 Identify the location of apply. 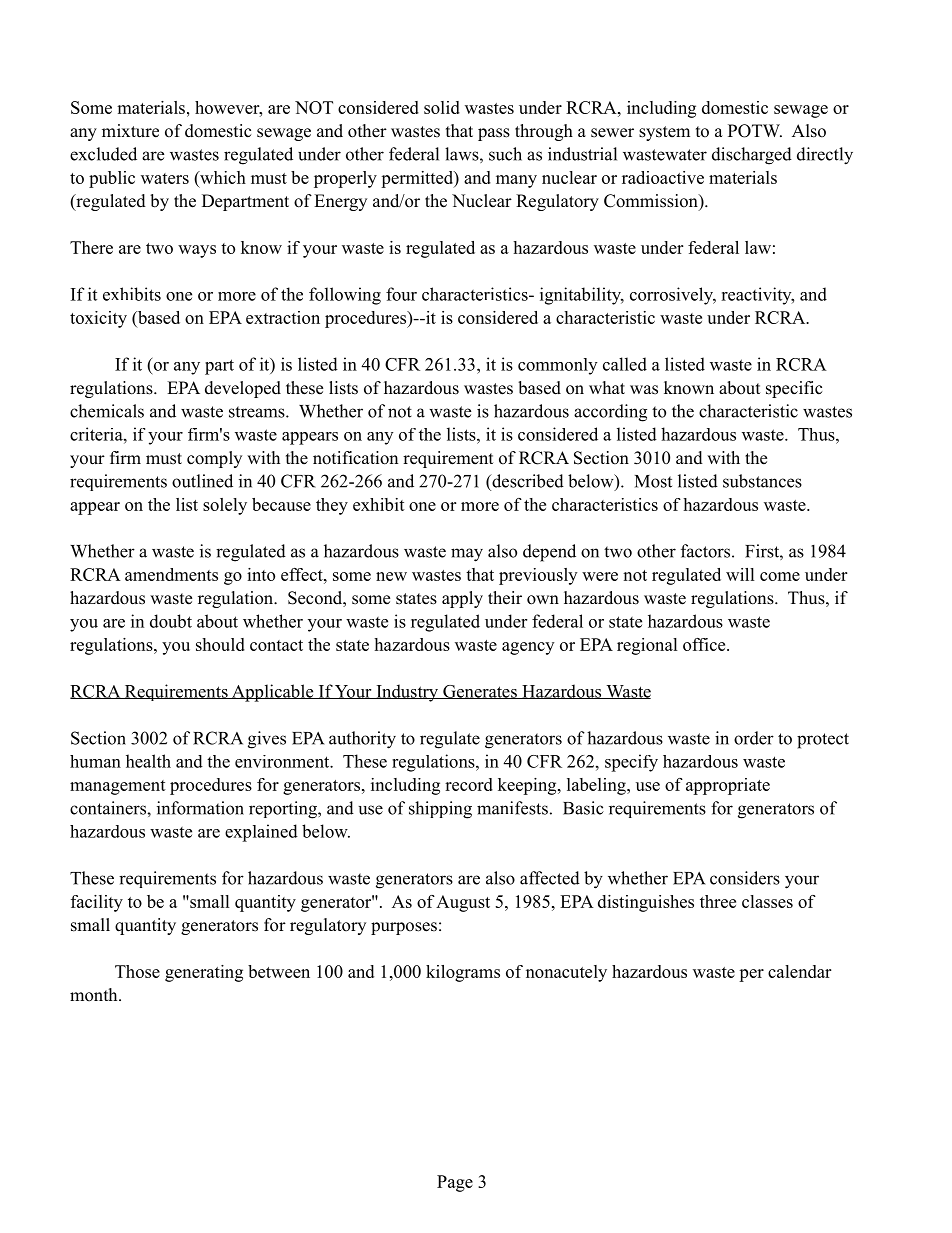
(462, 599).
